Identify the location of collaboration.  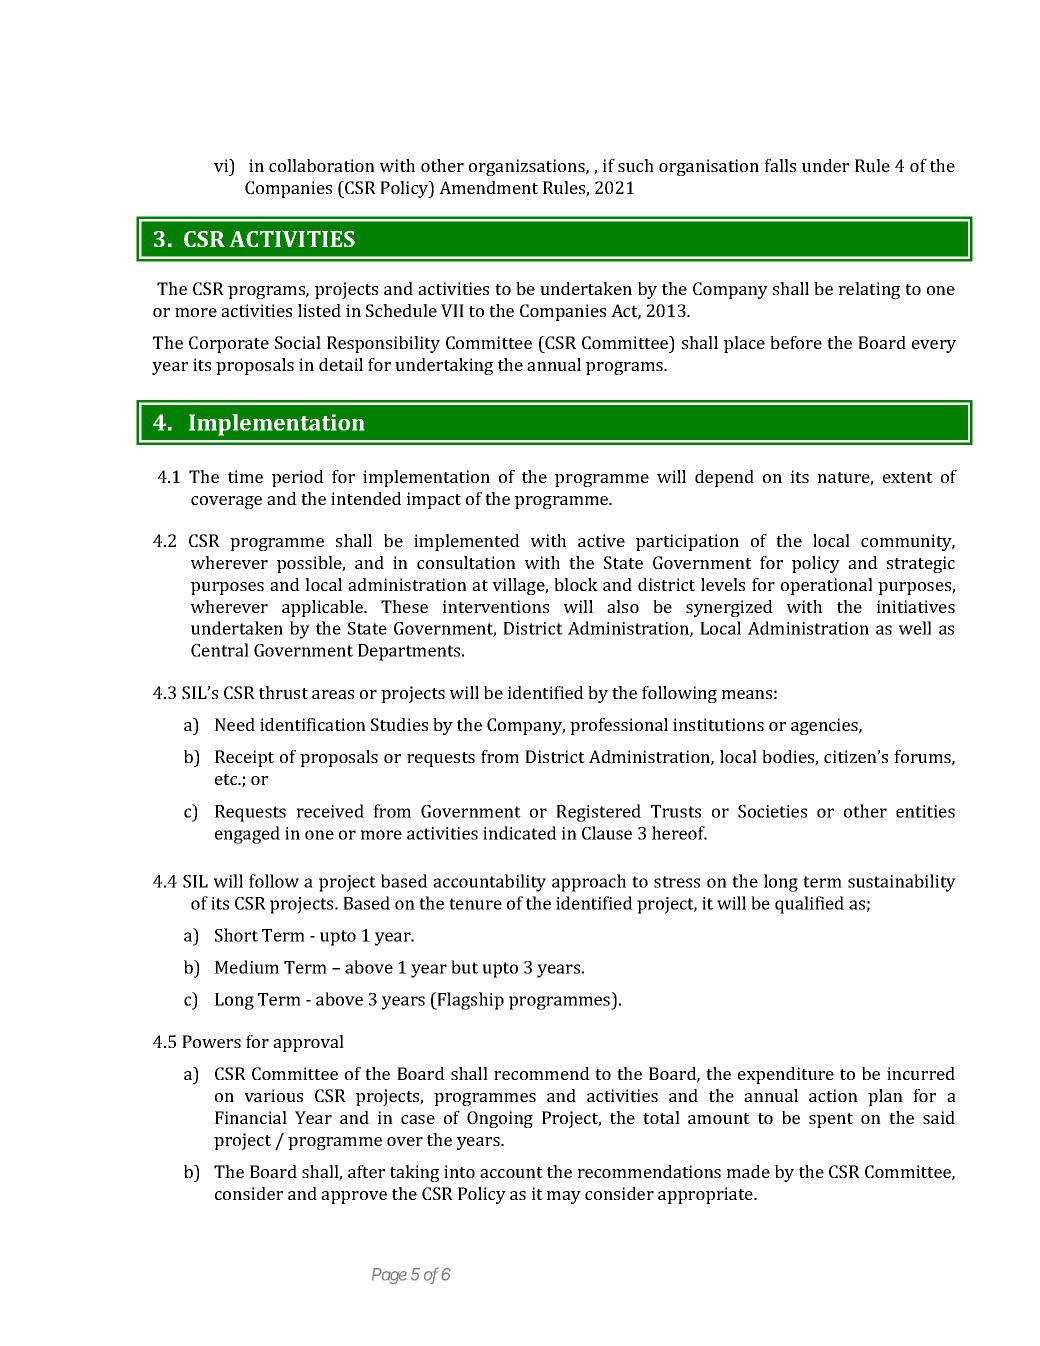
(322, 165).
